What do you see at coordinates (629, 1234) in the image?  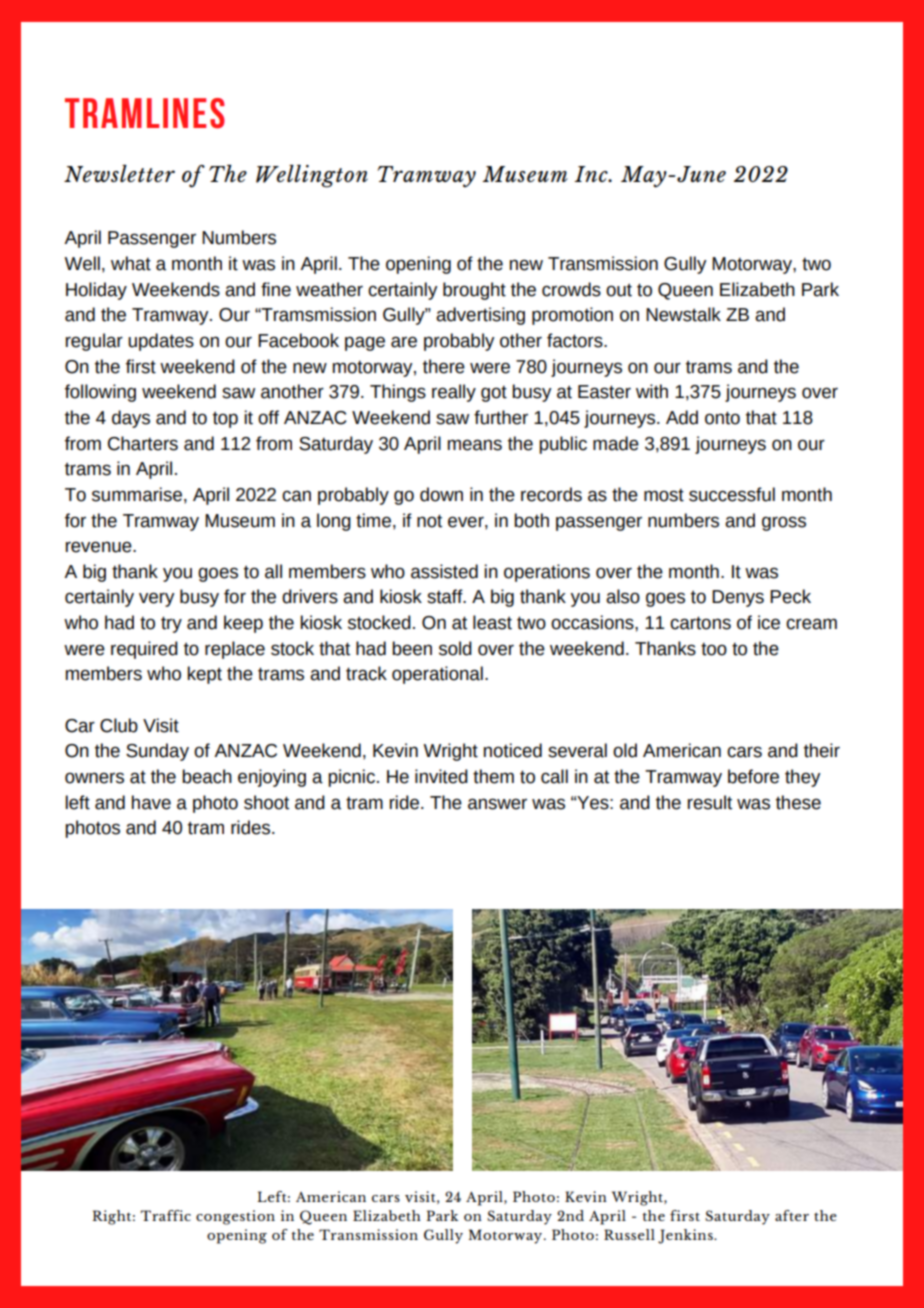 I see `Russell` at bounding box center [629, 1234].
